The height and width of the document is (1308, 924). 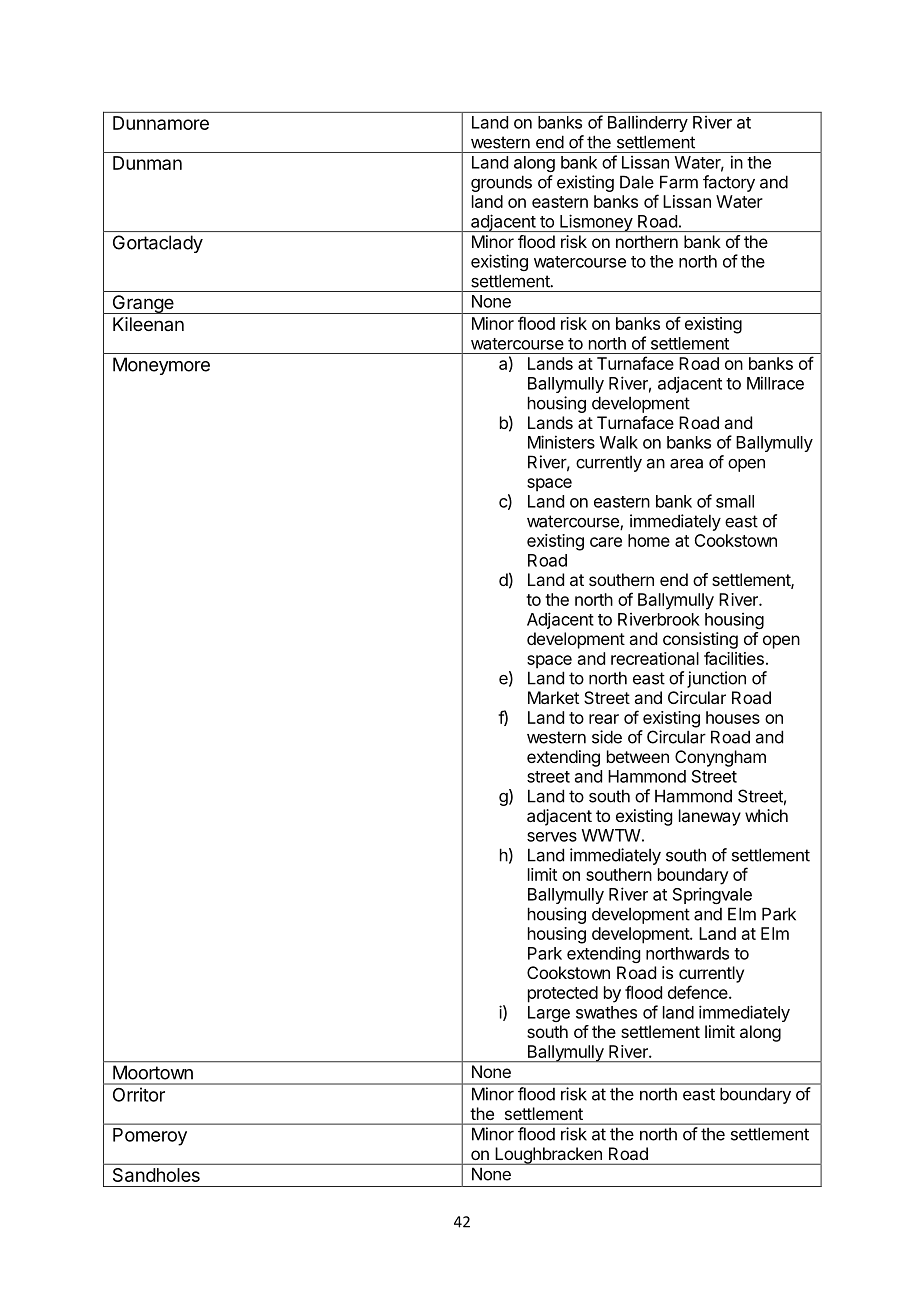 I want to click on swathes, so click(x=606, y=1012).
